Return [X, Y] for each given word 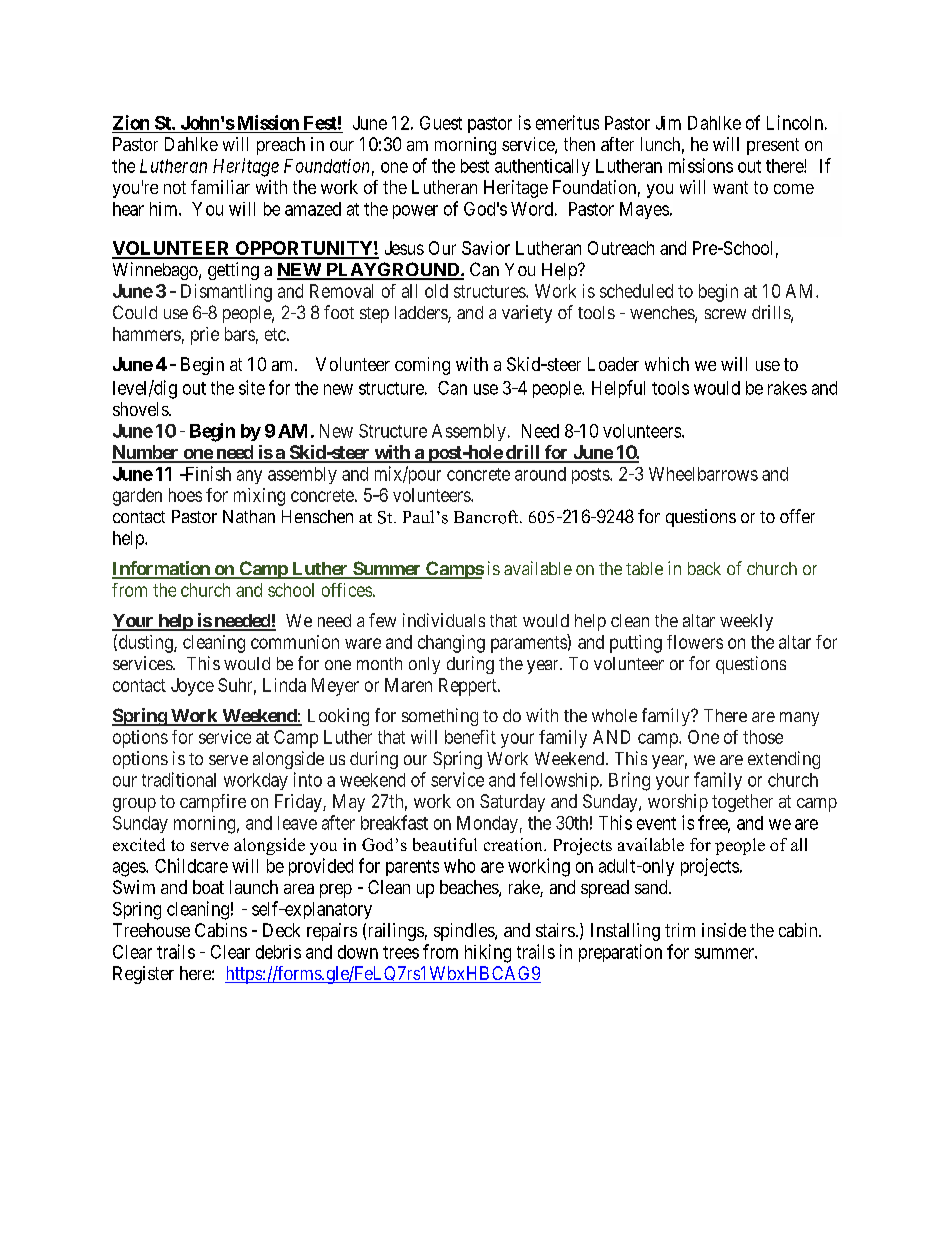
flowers [695, 642]
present [773, 146]
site [252, 387]
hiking [488, 953]
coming [422, 366]
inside [724, 930]
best [475, 166]
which [667, 364]
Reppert [469, 687]
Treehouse [151, 930]
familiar [220, 187]
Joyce [192, 687]
